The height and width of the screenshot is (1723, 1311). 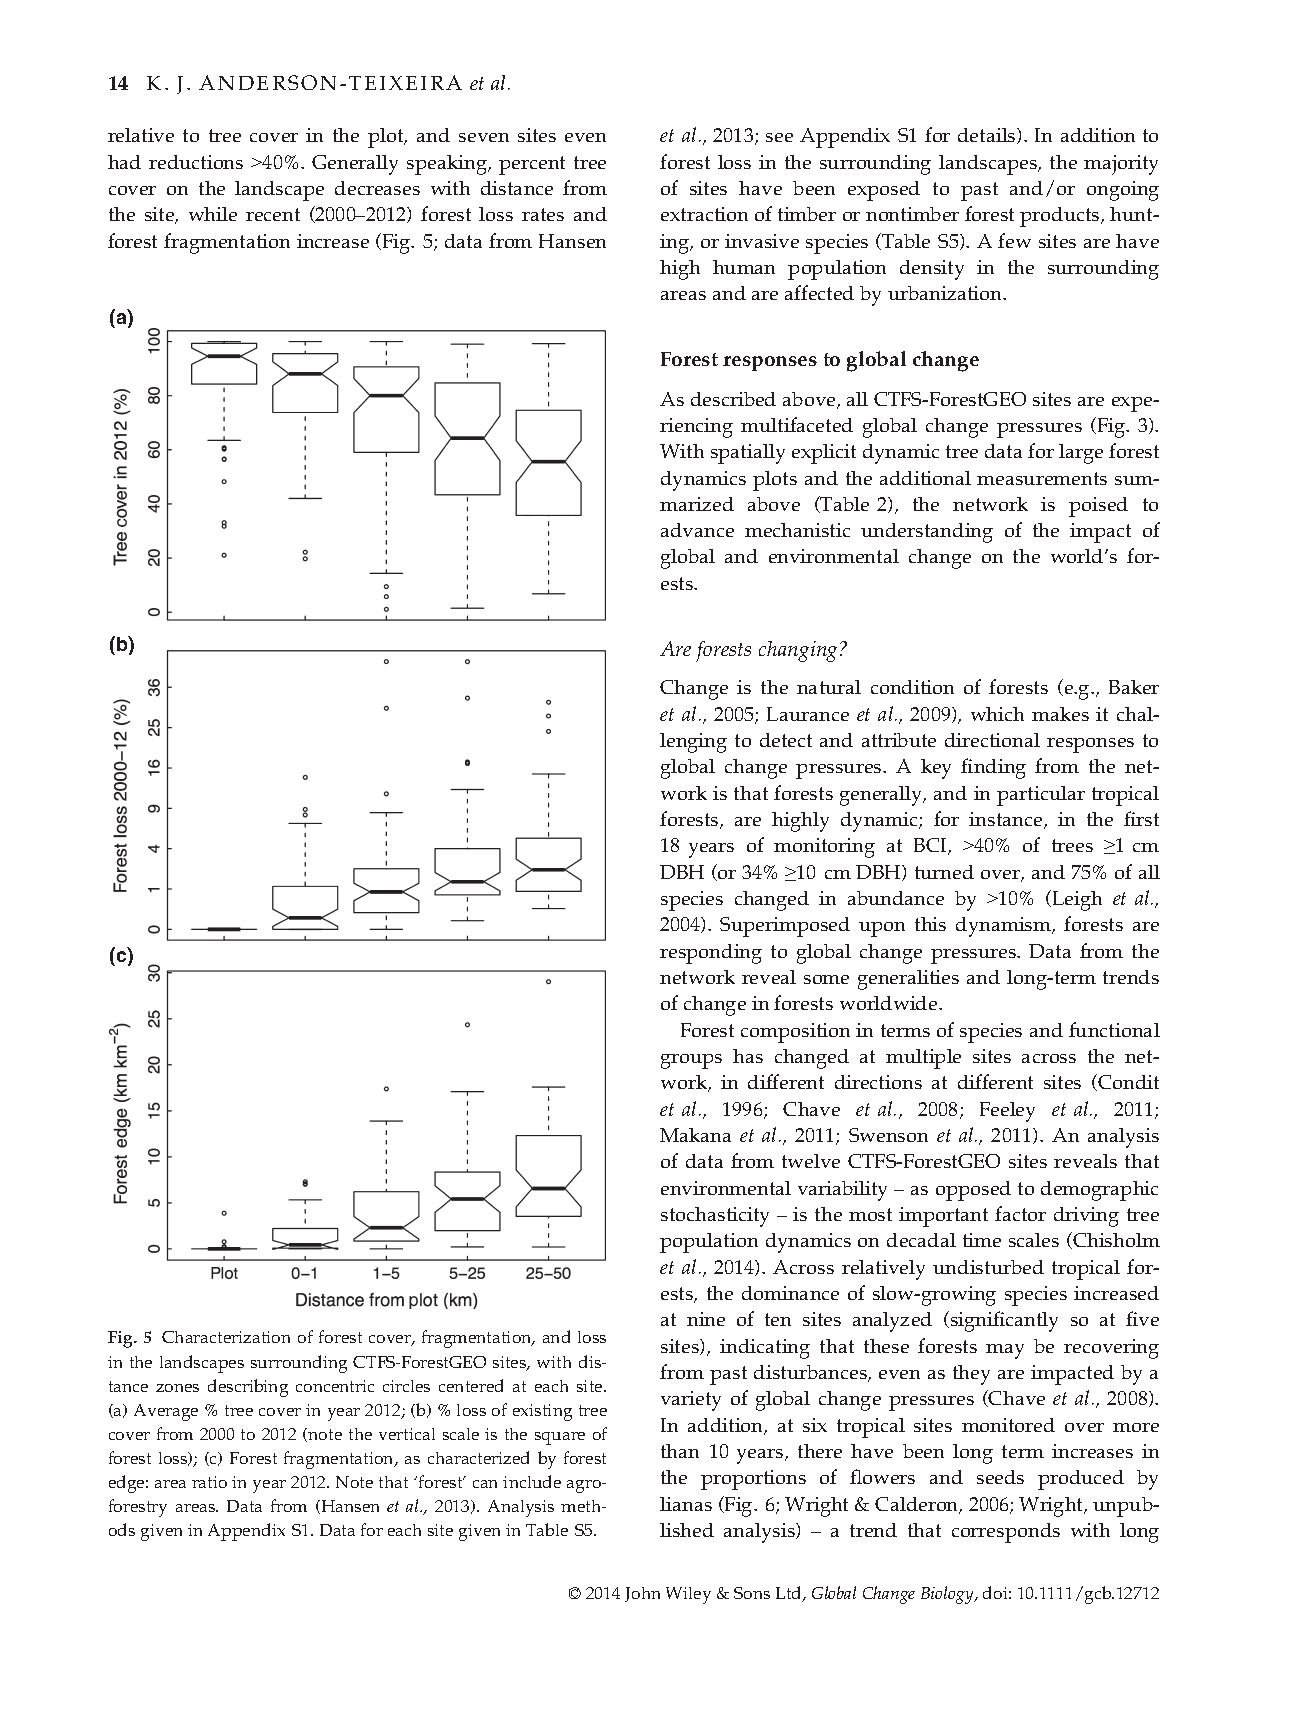 What do you see at coordinates (273, 214) in the screenshot?
I see `recent` at bounding box center [273, 214].
